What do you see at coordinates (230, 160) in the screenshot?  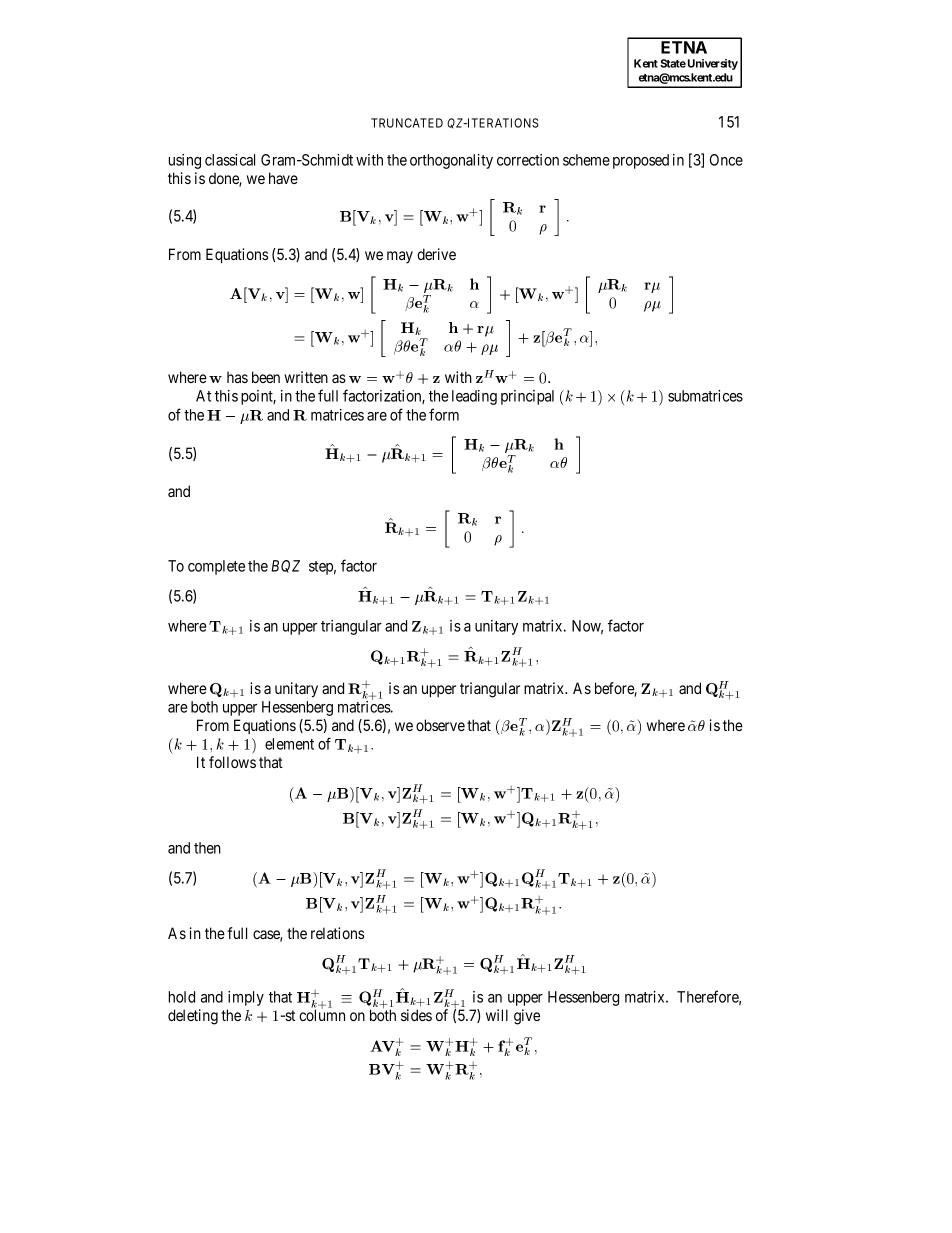 I see `classical` at bounding box center [230, 160].
